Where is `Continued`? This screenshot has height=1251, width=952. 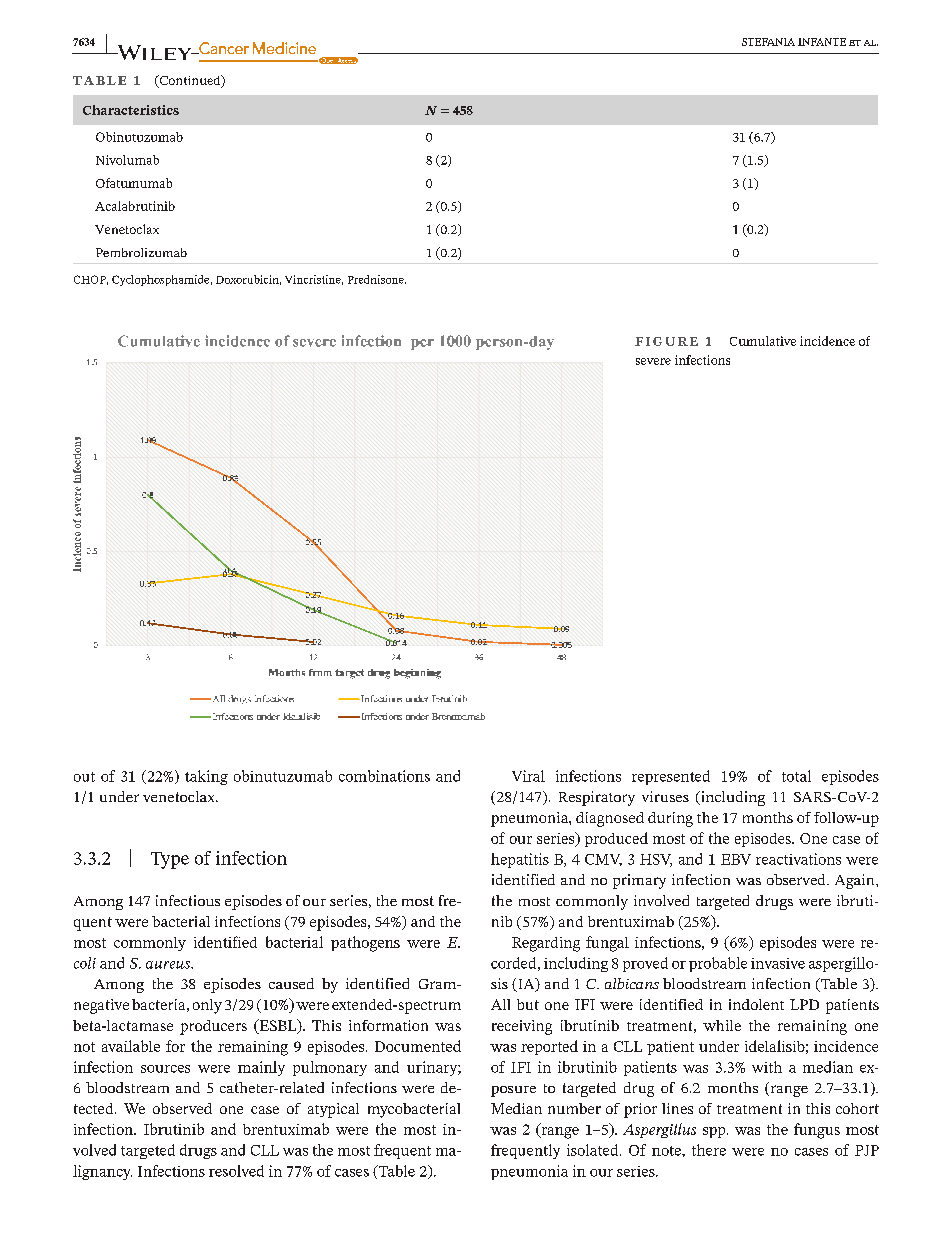
Continued is located at coordinates (190, 81).
